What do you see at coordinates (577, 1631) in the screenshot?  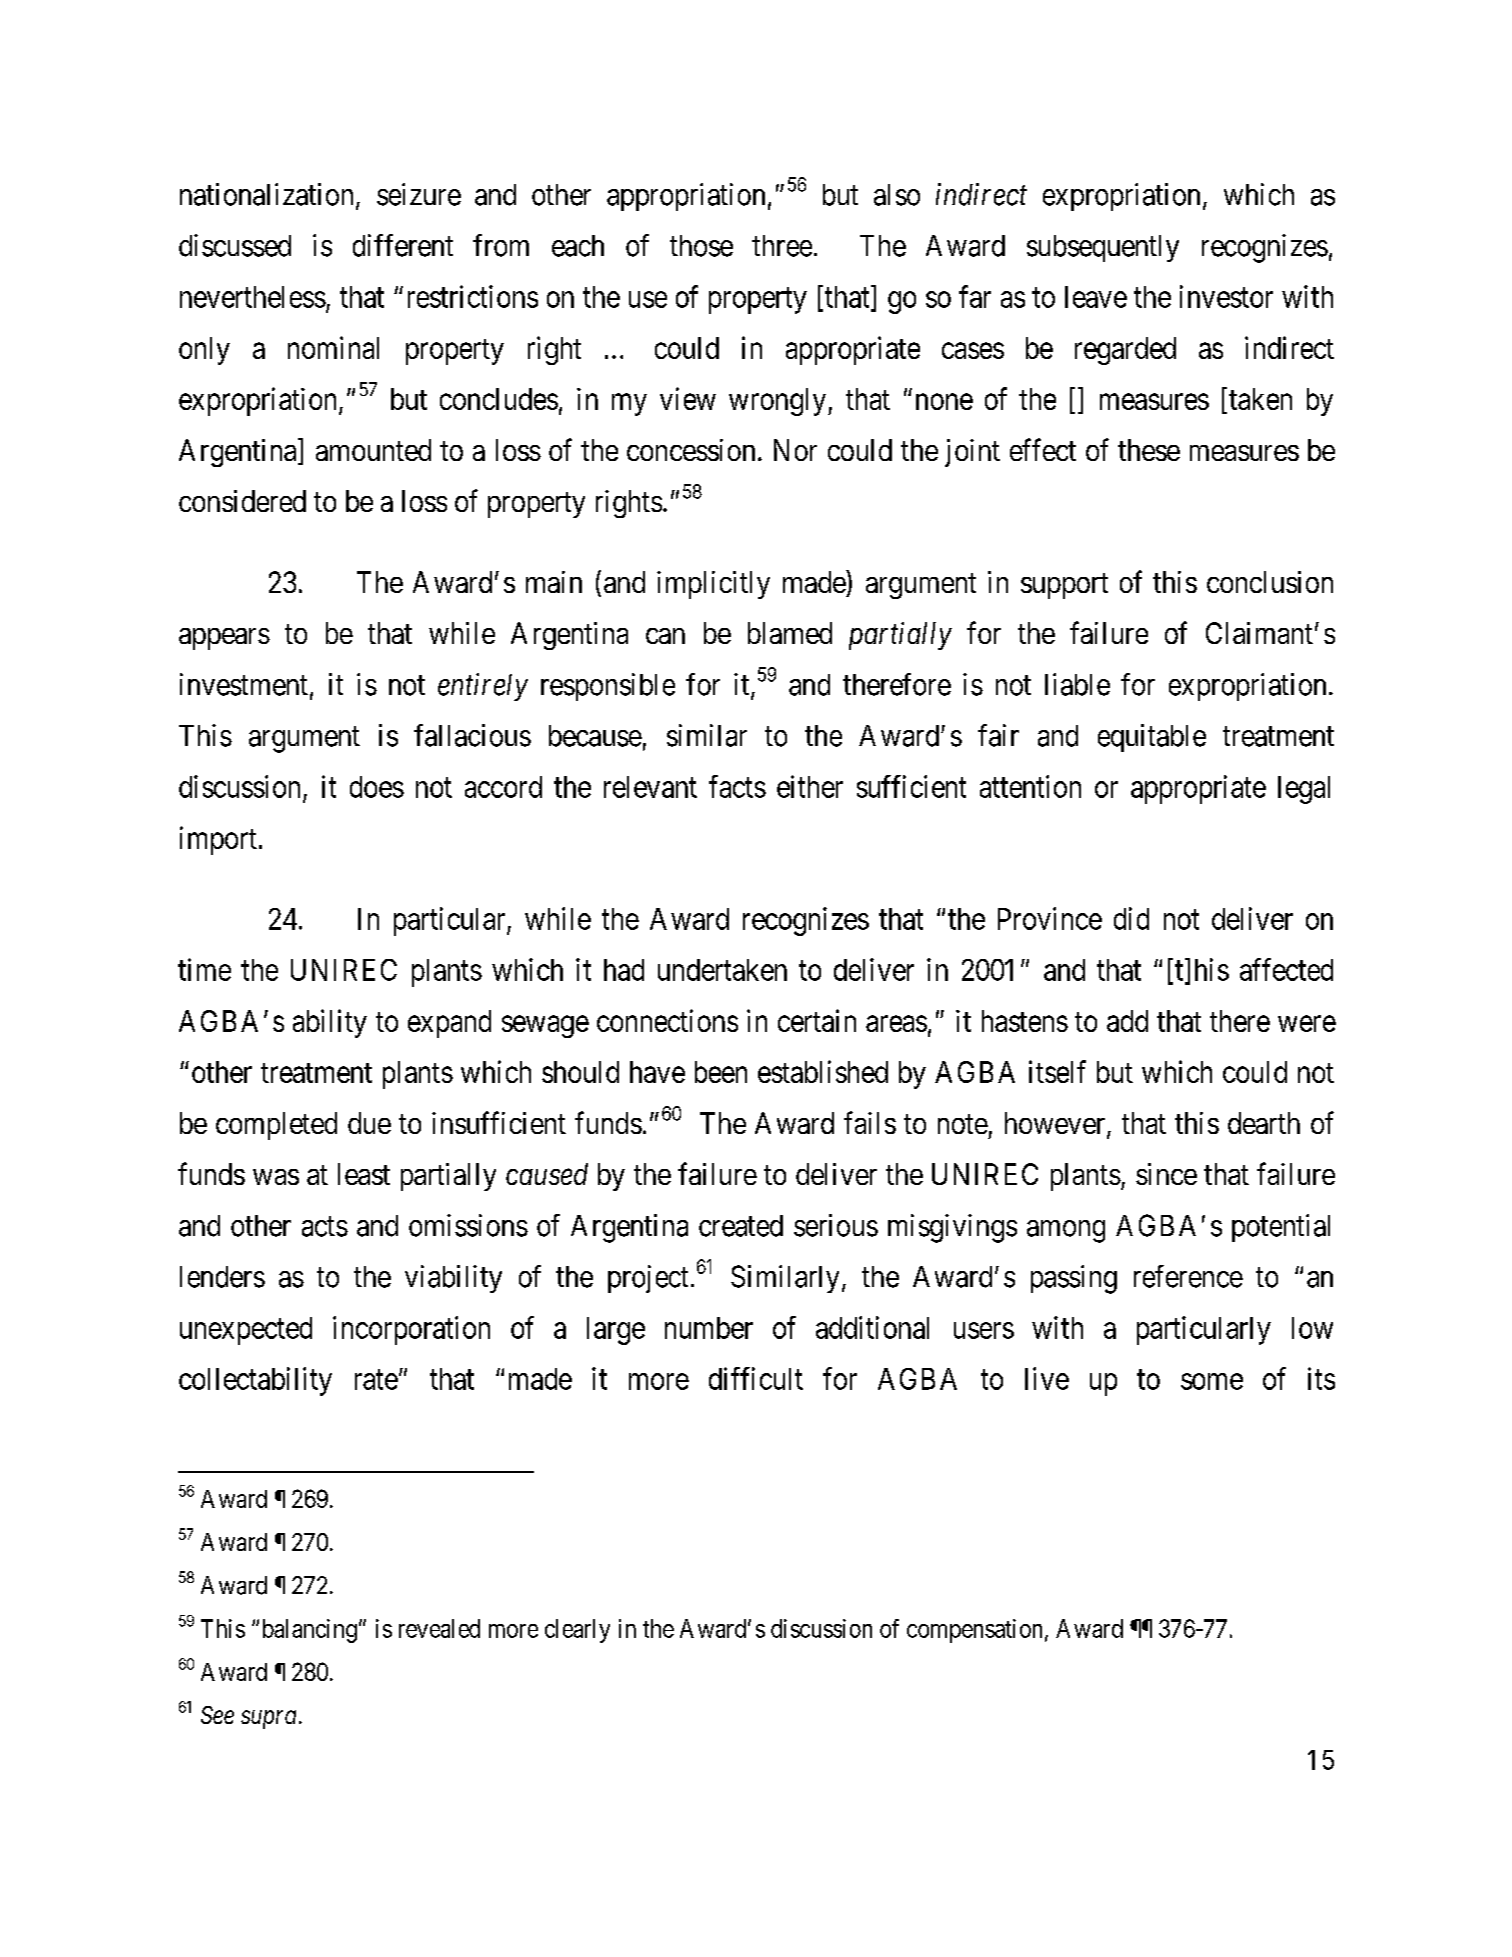 I see `clearly` at bounding box center [577, 1631].
